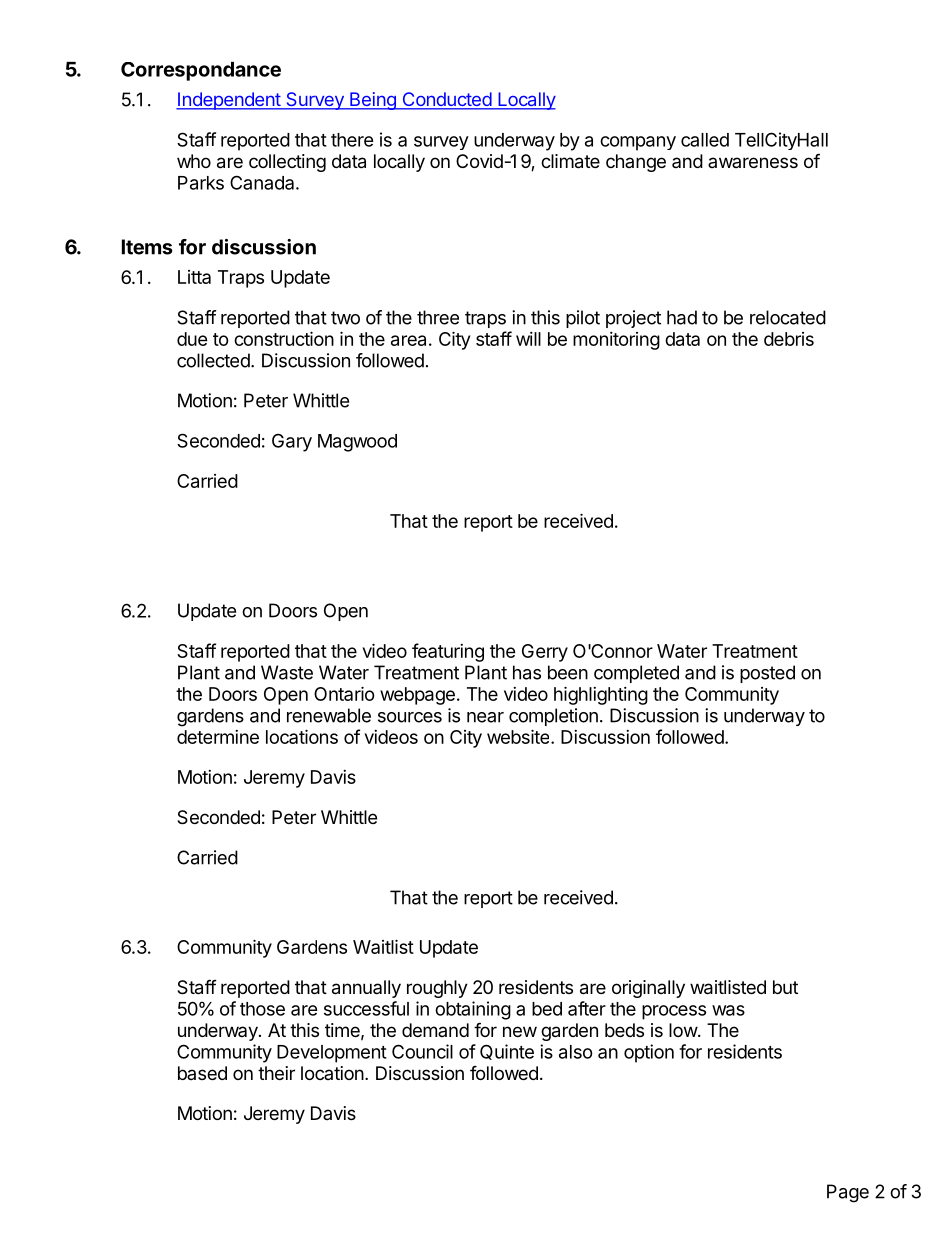 The image size is (952, 1233). Describe the element at coordinates (674, 1012) in the image. I see `process` at that location.
